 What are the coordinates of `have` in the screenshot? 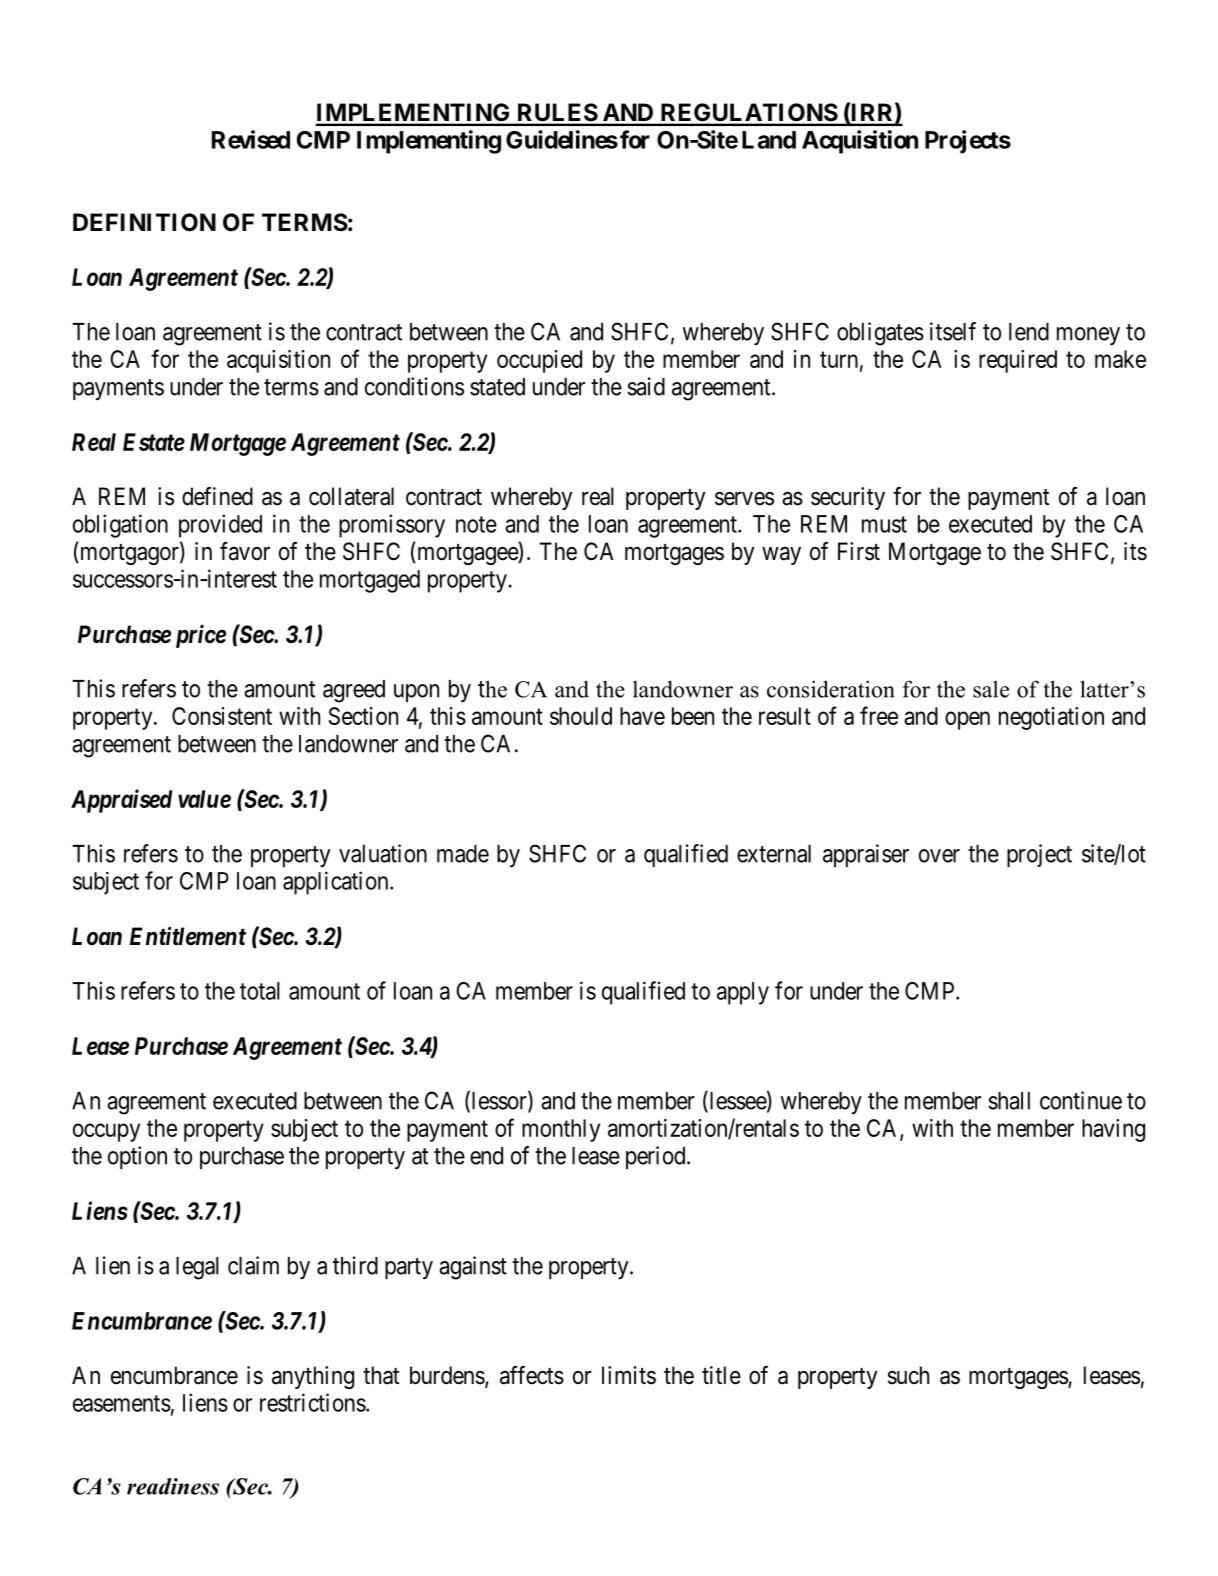 It's located at (642, 716).
